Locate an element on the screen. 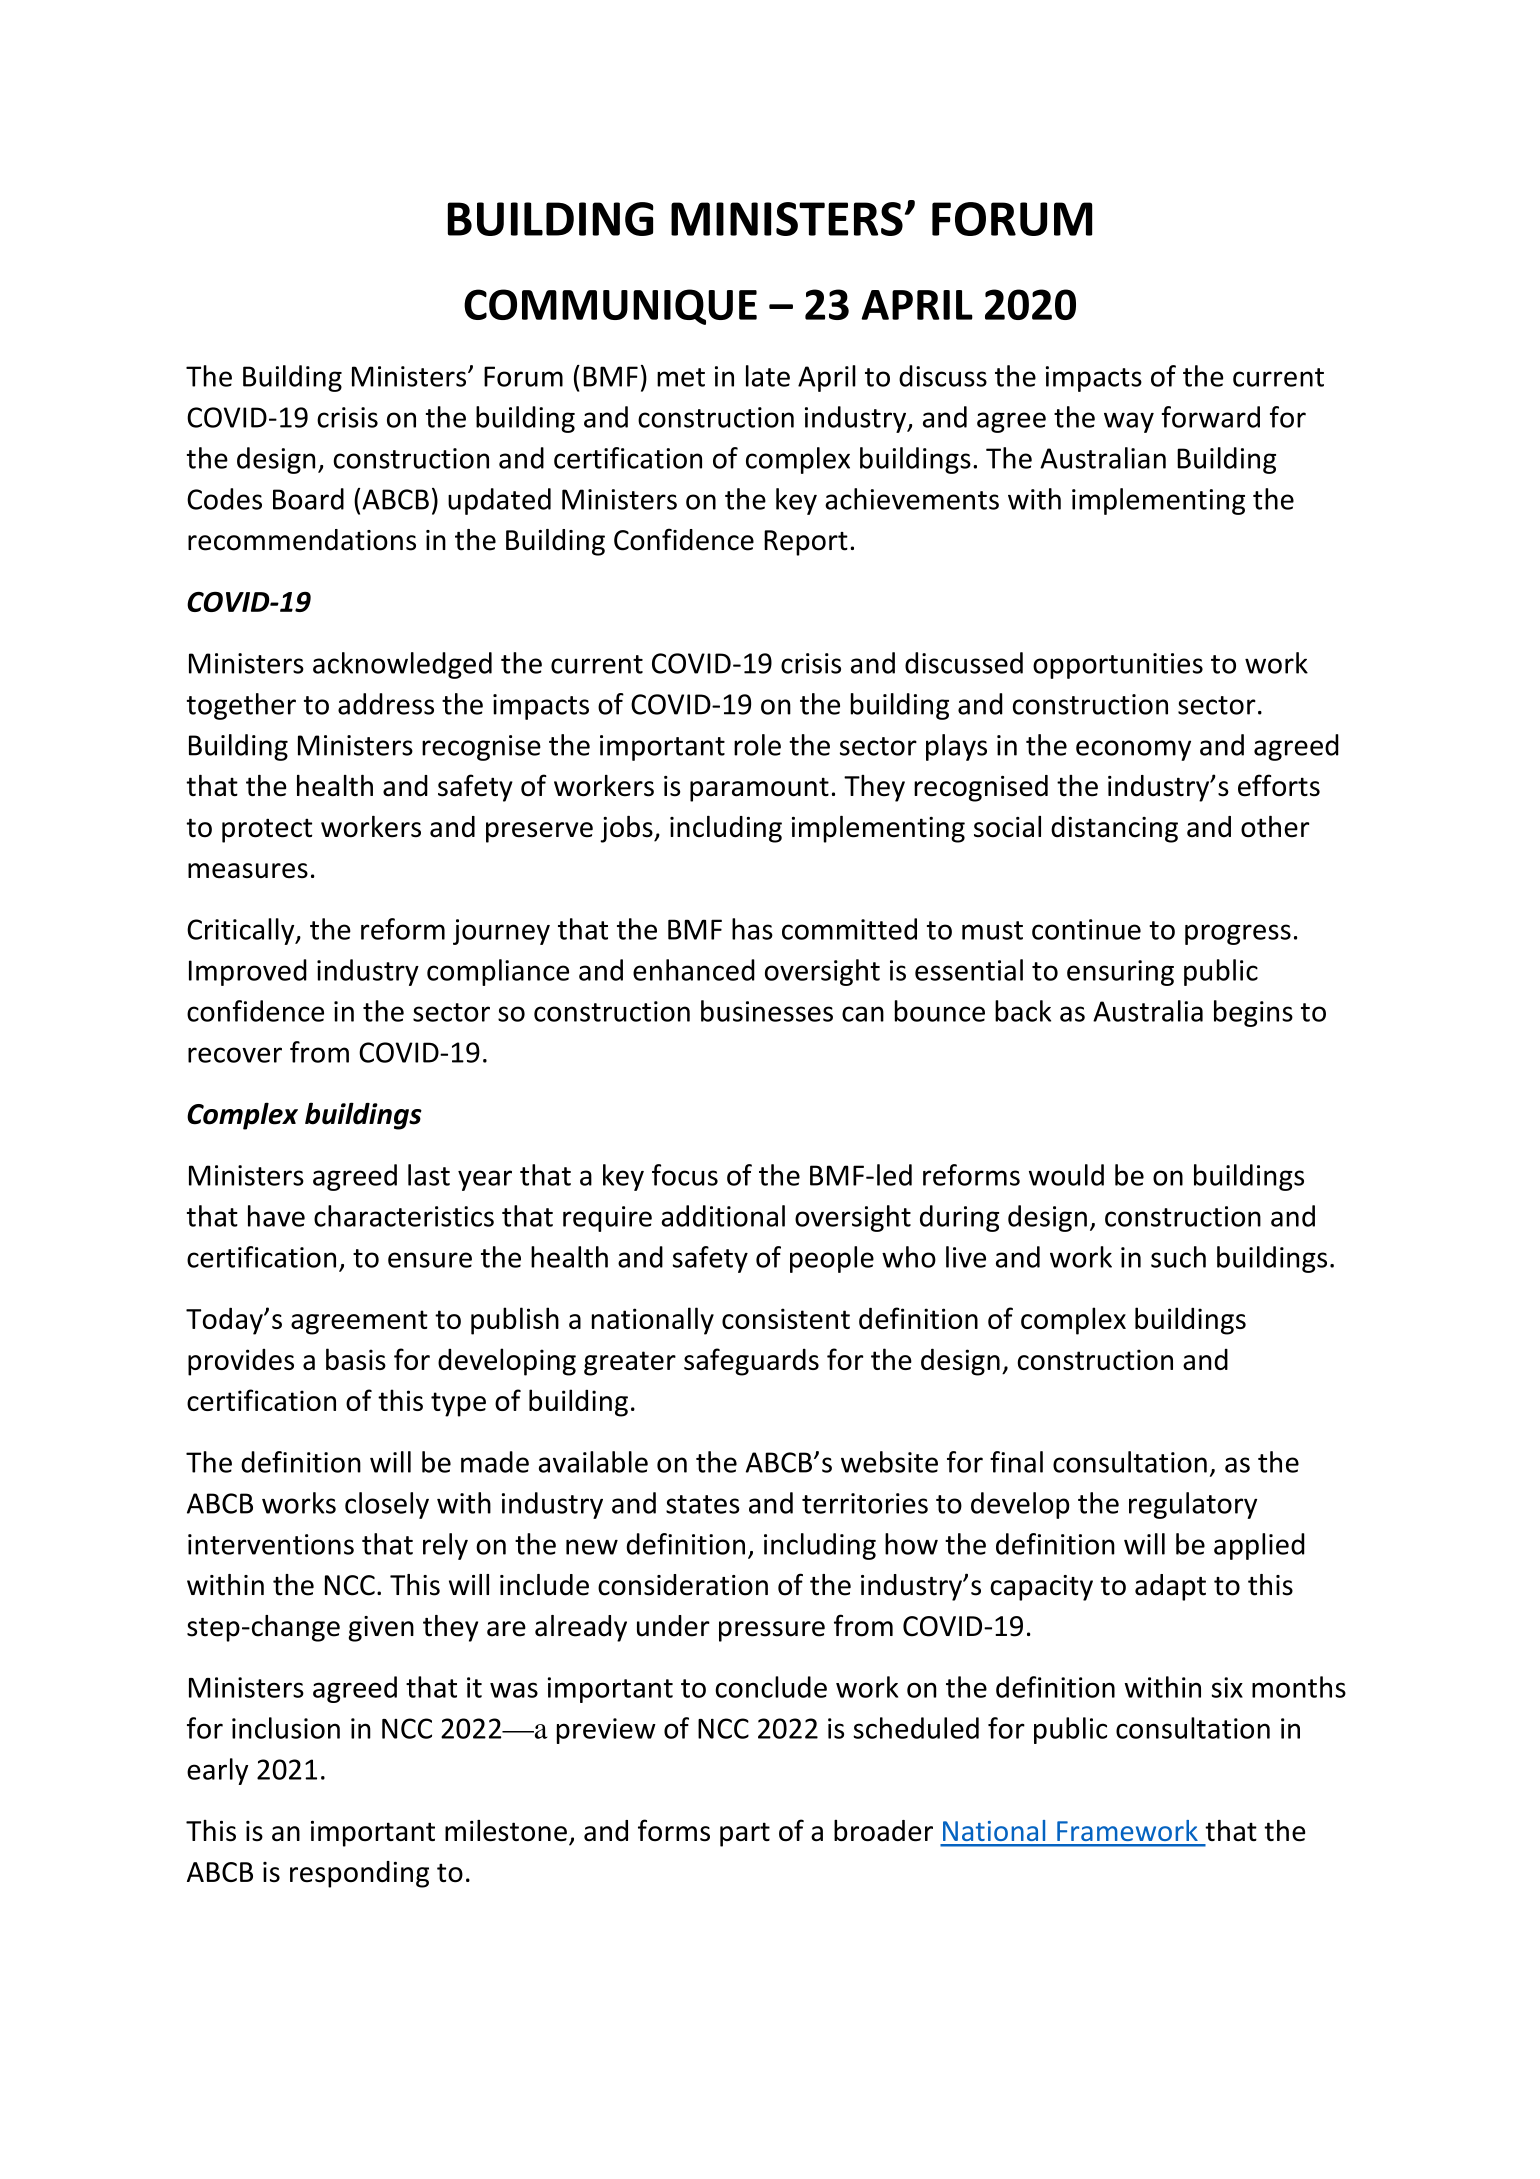 Image resolution: width=1540 pixels, height=2179 pixels. begins is located at coordinates (1253, 1013).
